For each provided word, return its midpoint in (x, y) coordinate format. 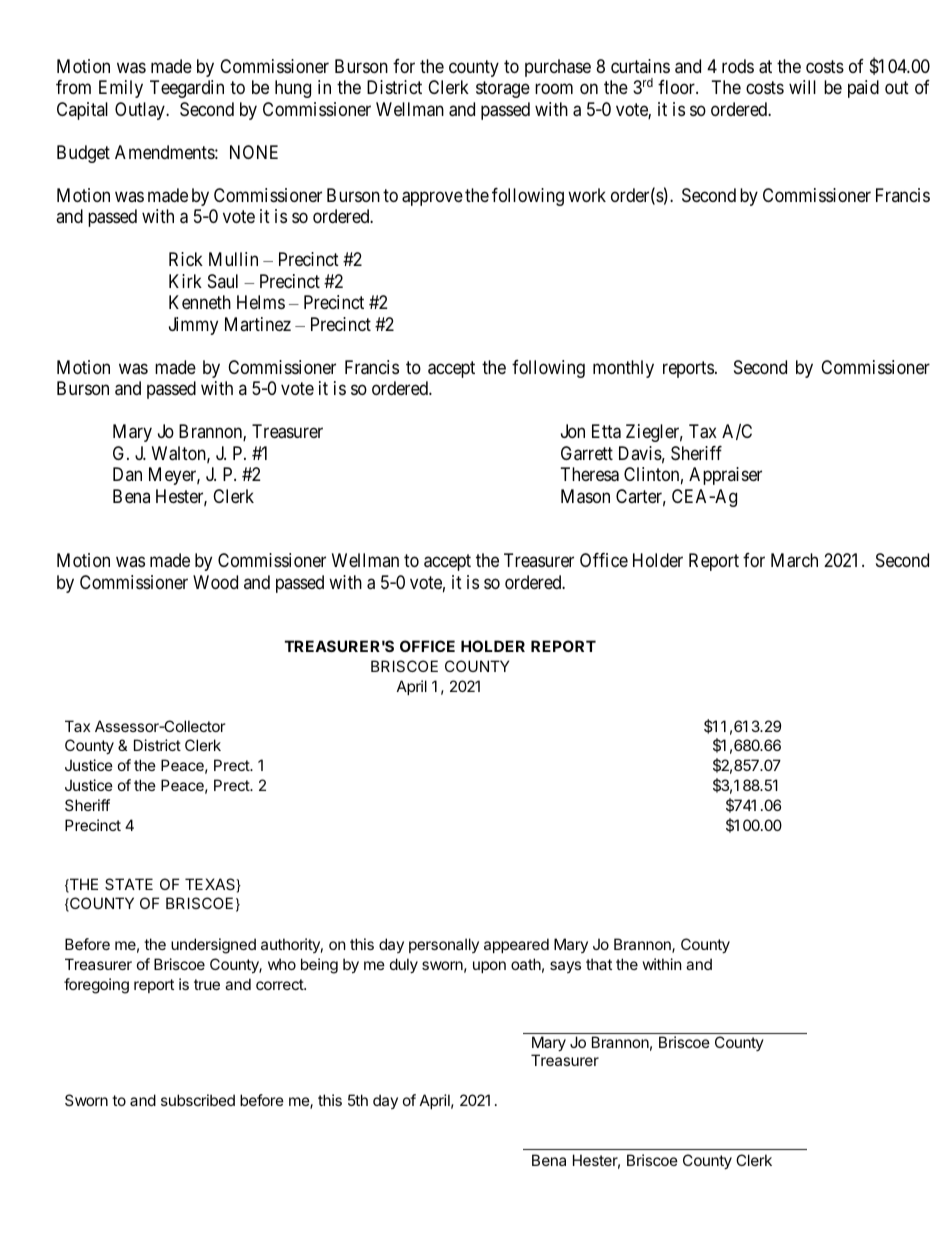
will (802, 87)
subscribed (198, 1100)
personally (444, 945)
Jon (573, 431)
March (794, 560)
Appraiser (725, 476)
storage (503, 90)
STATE (129, 884)
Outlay (141, 111)
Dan (127, 474)
